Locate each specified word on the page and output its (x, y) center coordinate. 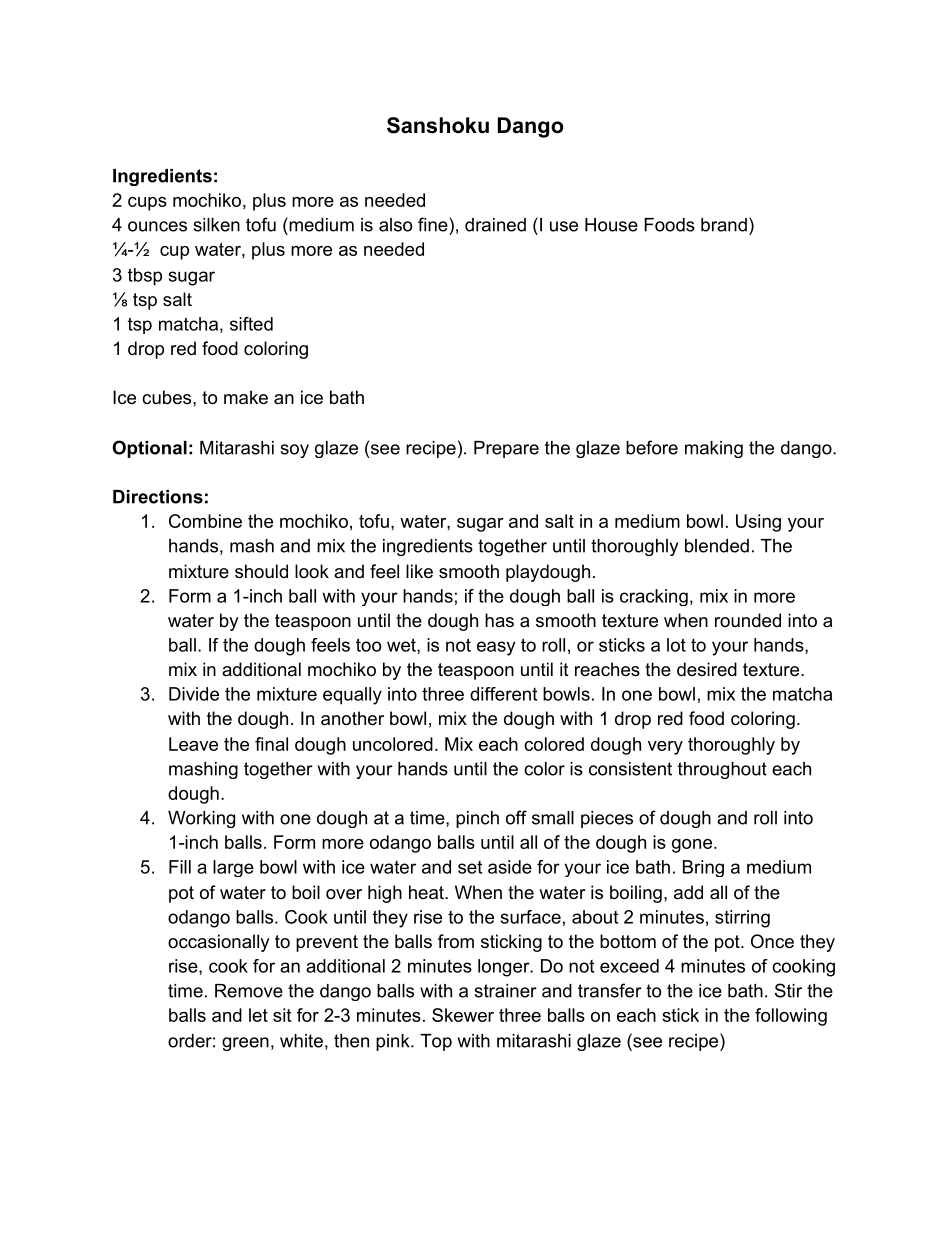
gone (692, 846)
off (516, 817)
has (499, 620)
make (246, 397)
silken (216, 225)
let (258, 1015)
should (261, 571)
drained (495, 225)
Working (201, 819)
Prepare (506, 449)
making (714, 449)
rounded (748, 620)
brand (724, 225)
